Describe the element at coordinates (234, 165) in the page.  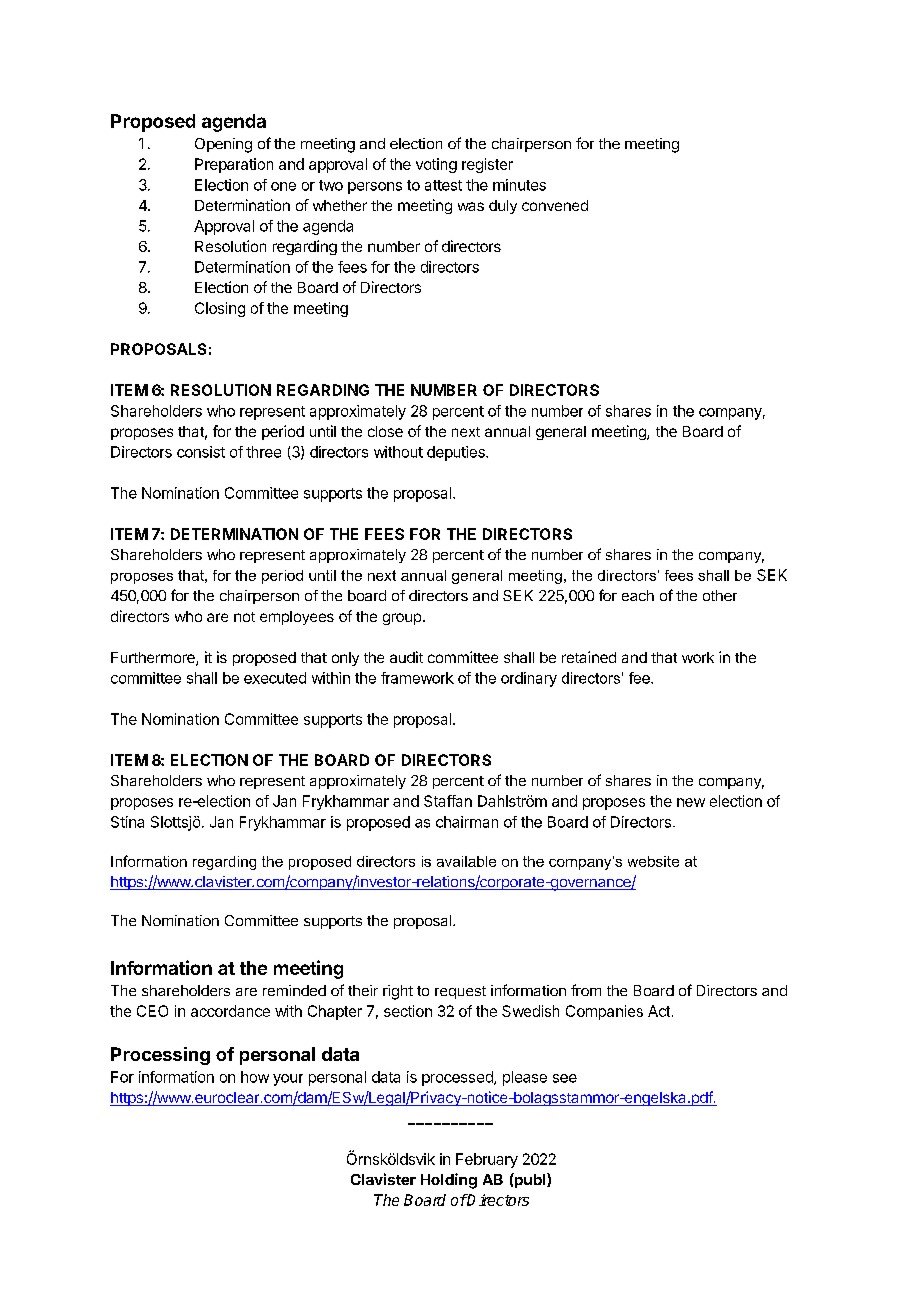
I see `Preparation` at that location.
